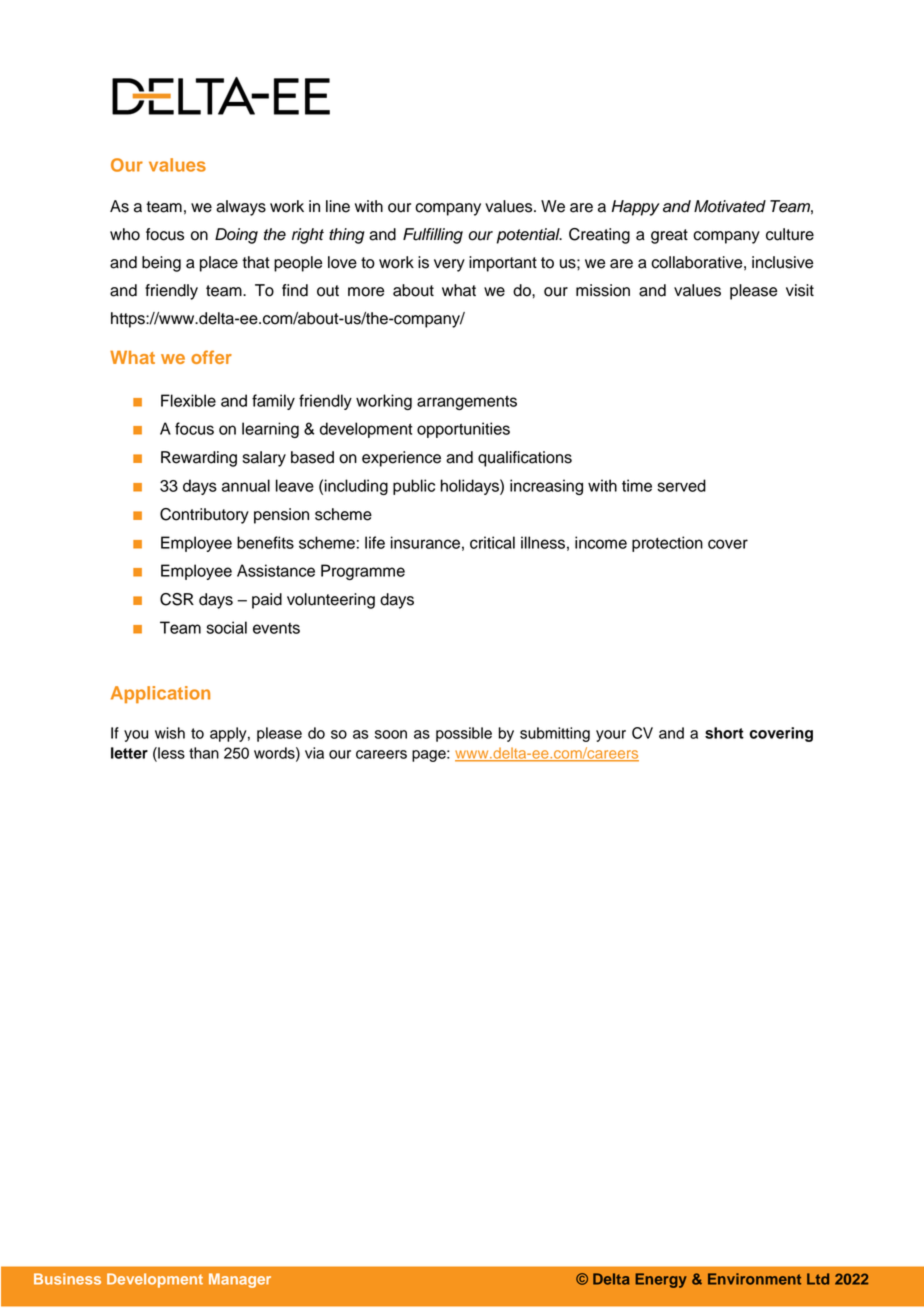 The image size is (924, 1308). Describe the element at coordinates (754, 1279) in the screenshot. I see `Environment` at that location.
